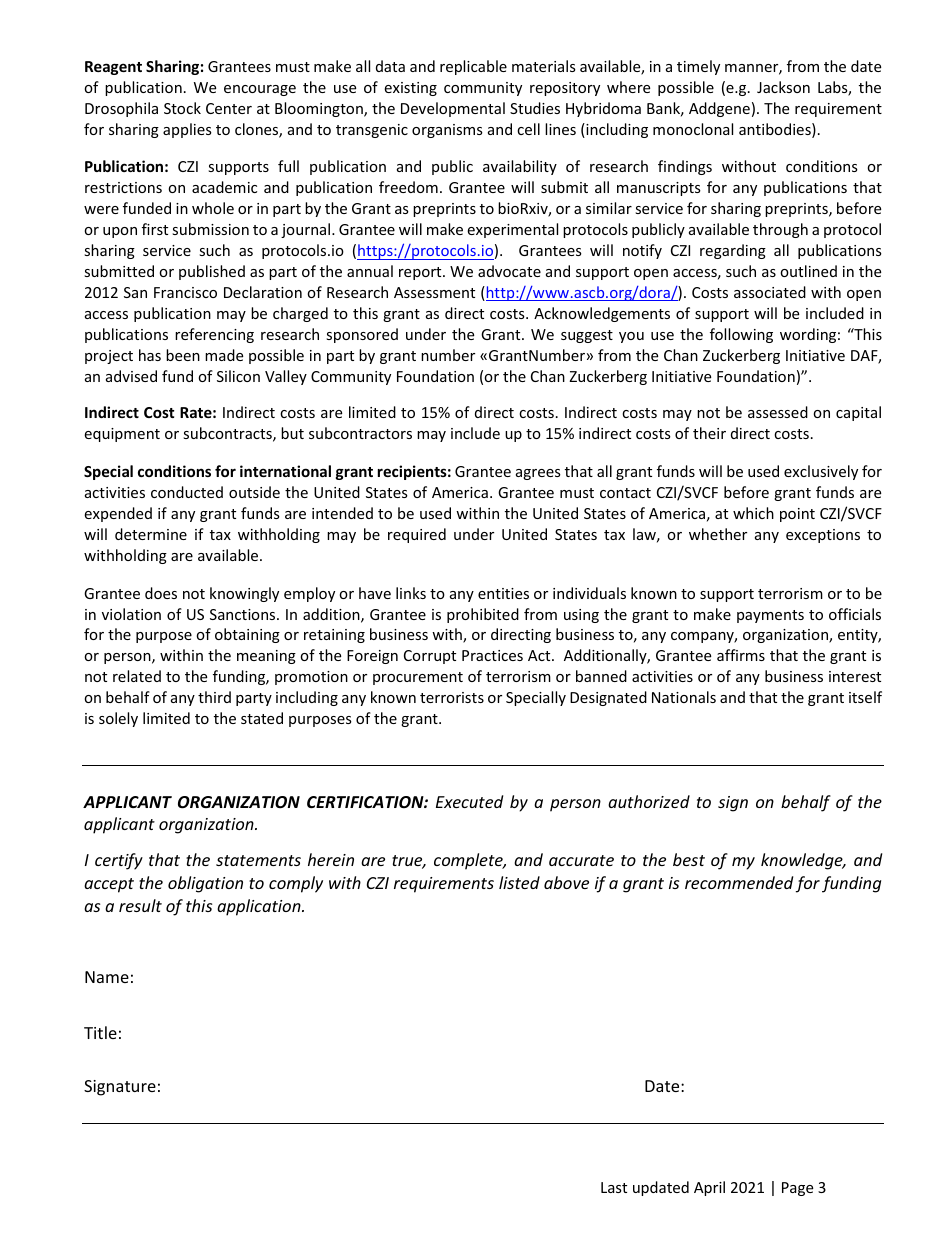 The width and height of the page is (952, 1233). What do you see at coordinates (182, 108) in the page?
I see `Stock` at bounding box center [182, 108].
